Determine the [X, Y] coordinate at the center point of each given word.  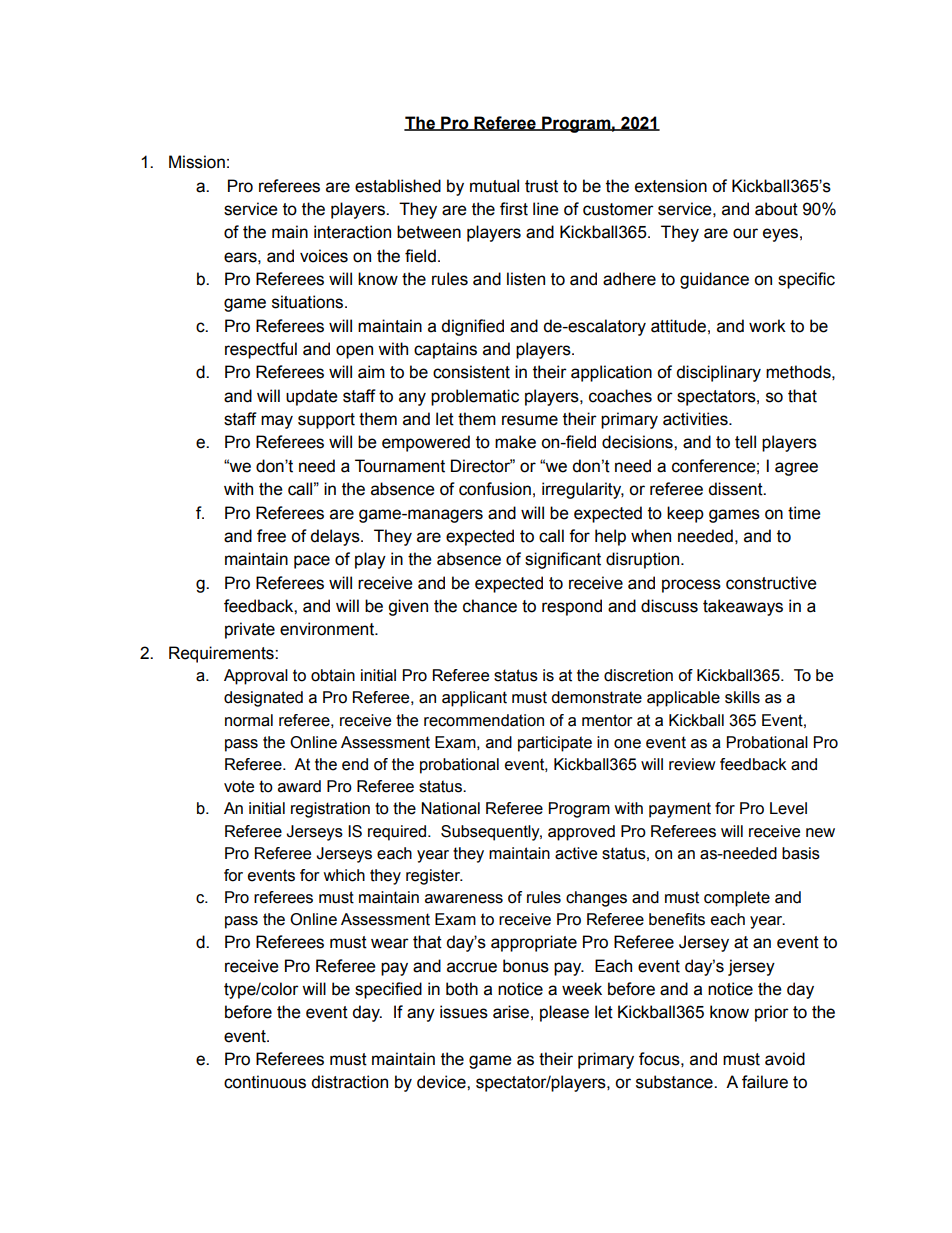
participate [555, 744]
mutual [494, 186]
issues [464, 1012]
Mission [197, 162]
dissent [736, 489]
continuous [265, 1082]
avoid [785, 1059]
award [299, 786]
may [277, 422]
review [692, 764]
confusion [495, 489]
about [776, 209]
